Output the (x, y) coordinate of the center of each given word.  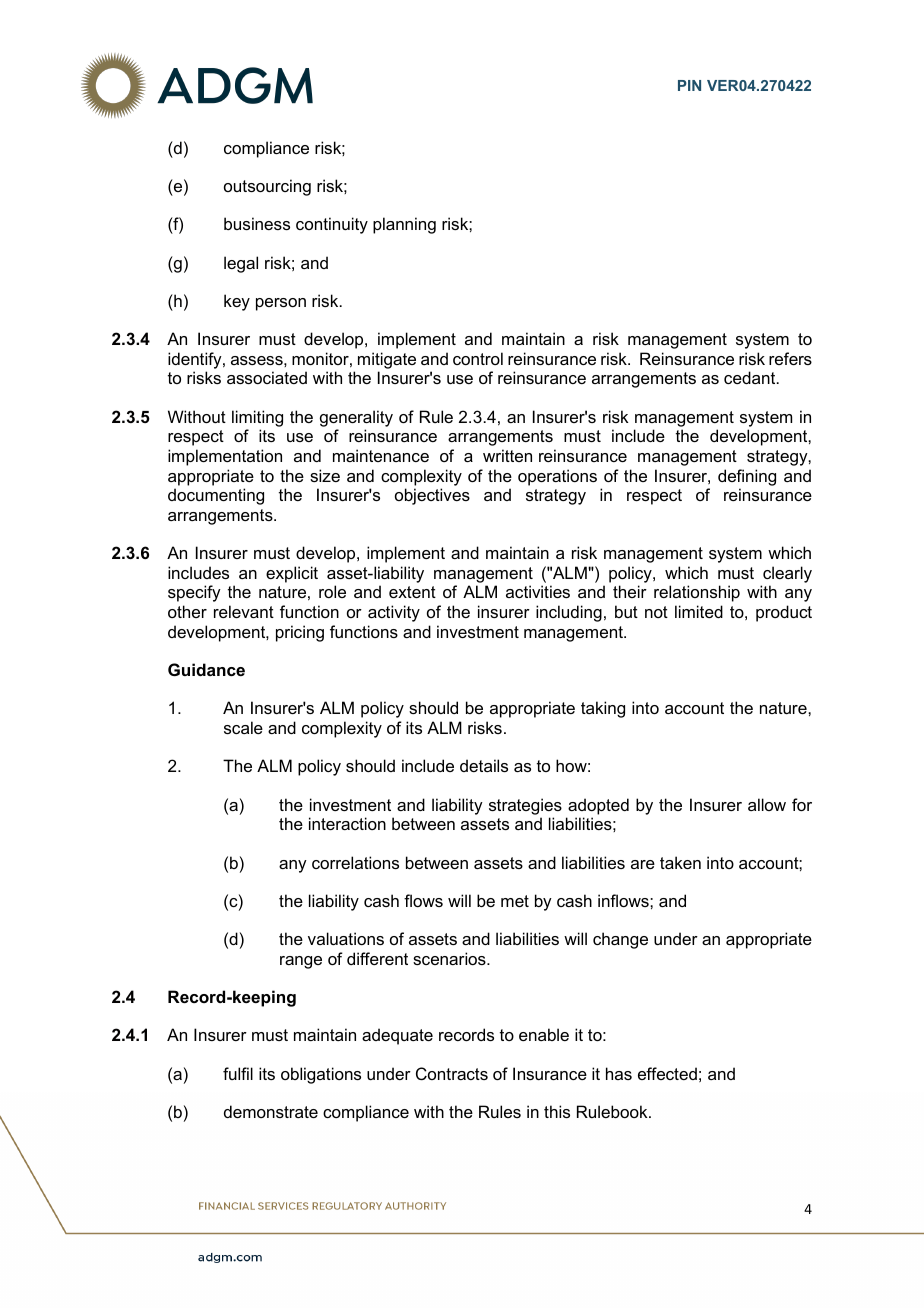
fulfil (238, 1073)
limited (699, 611)
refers (790, 358)
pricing (300, 633)
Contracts (452, 1073)
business (257, 223)
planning (404, 225)
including (569, 613)
